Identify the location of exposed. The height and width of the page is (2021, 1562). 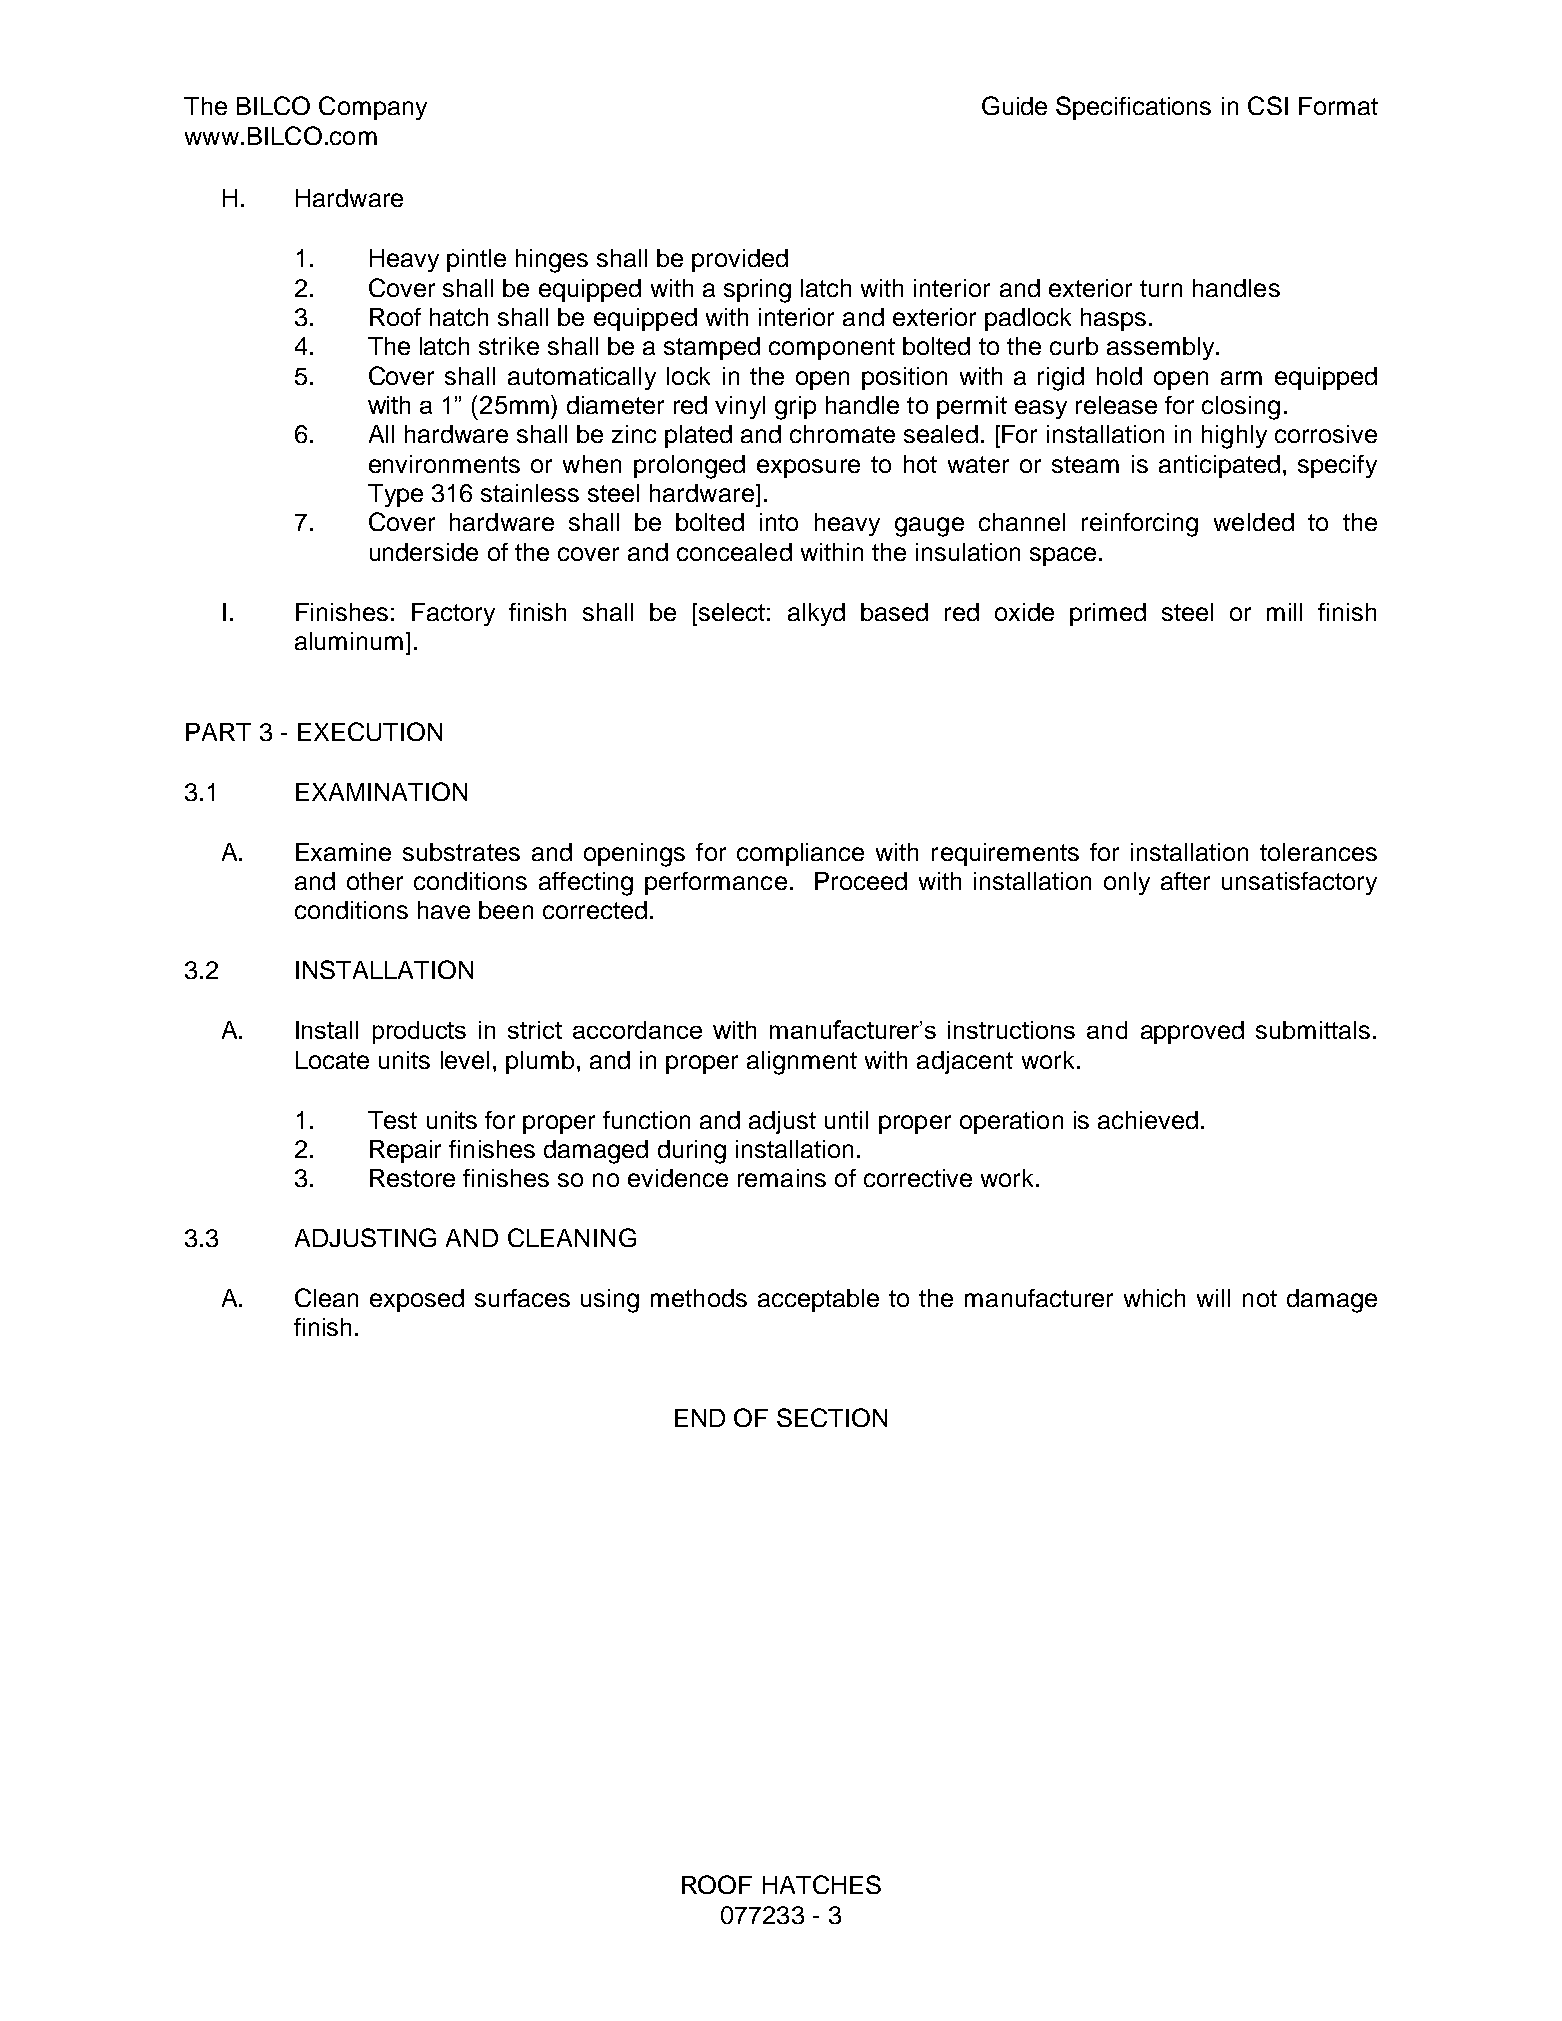
(417, 1300).
